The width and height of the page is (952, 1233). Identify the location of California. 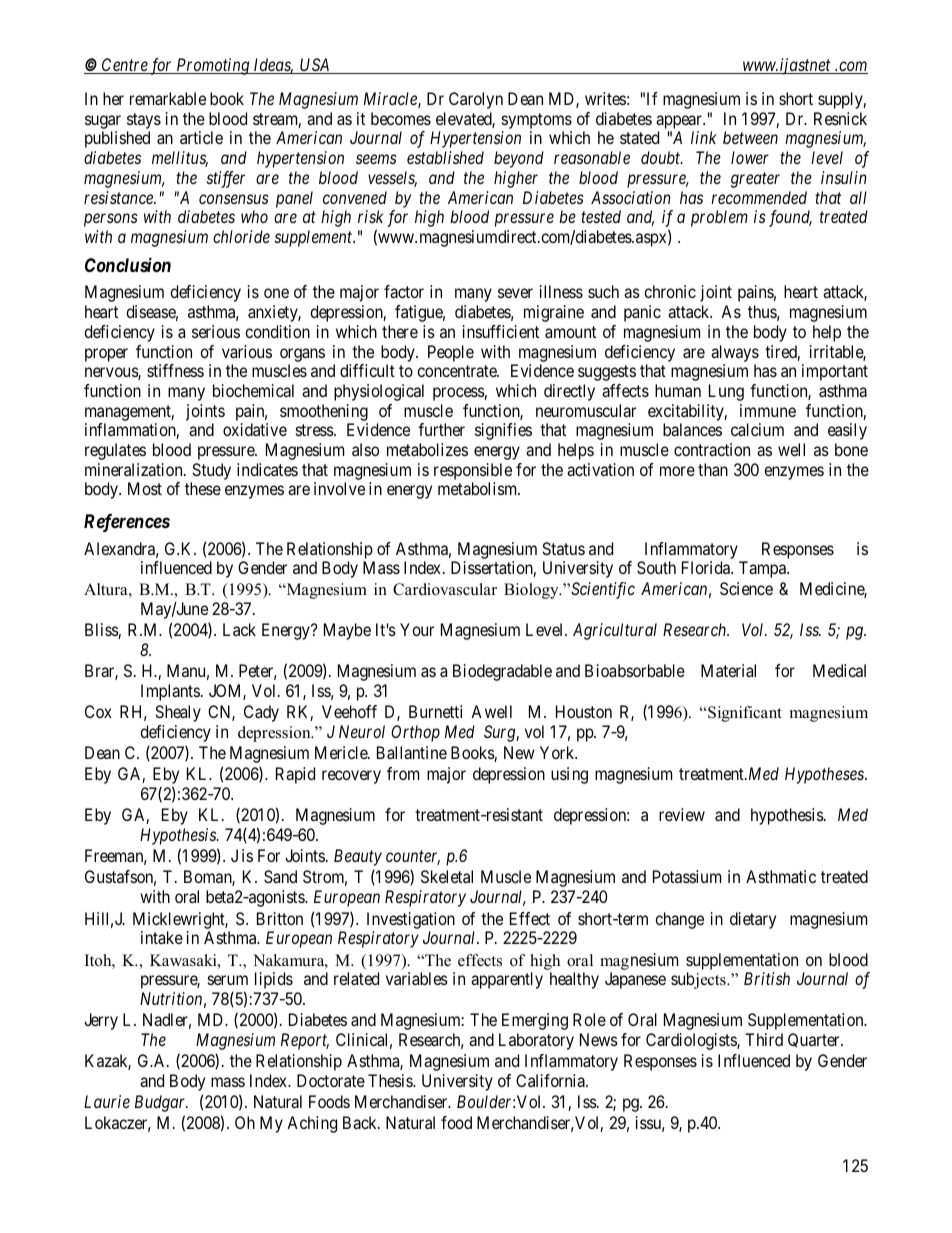
(551, 1080).
